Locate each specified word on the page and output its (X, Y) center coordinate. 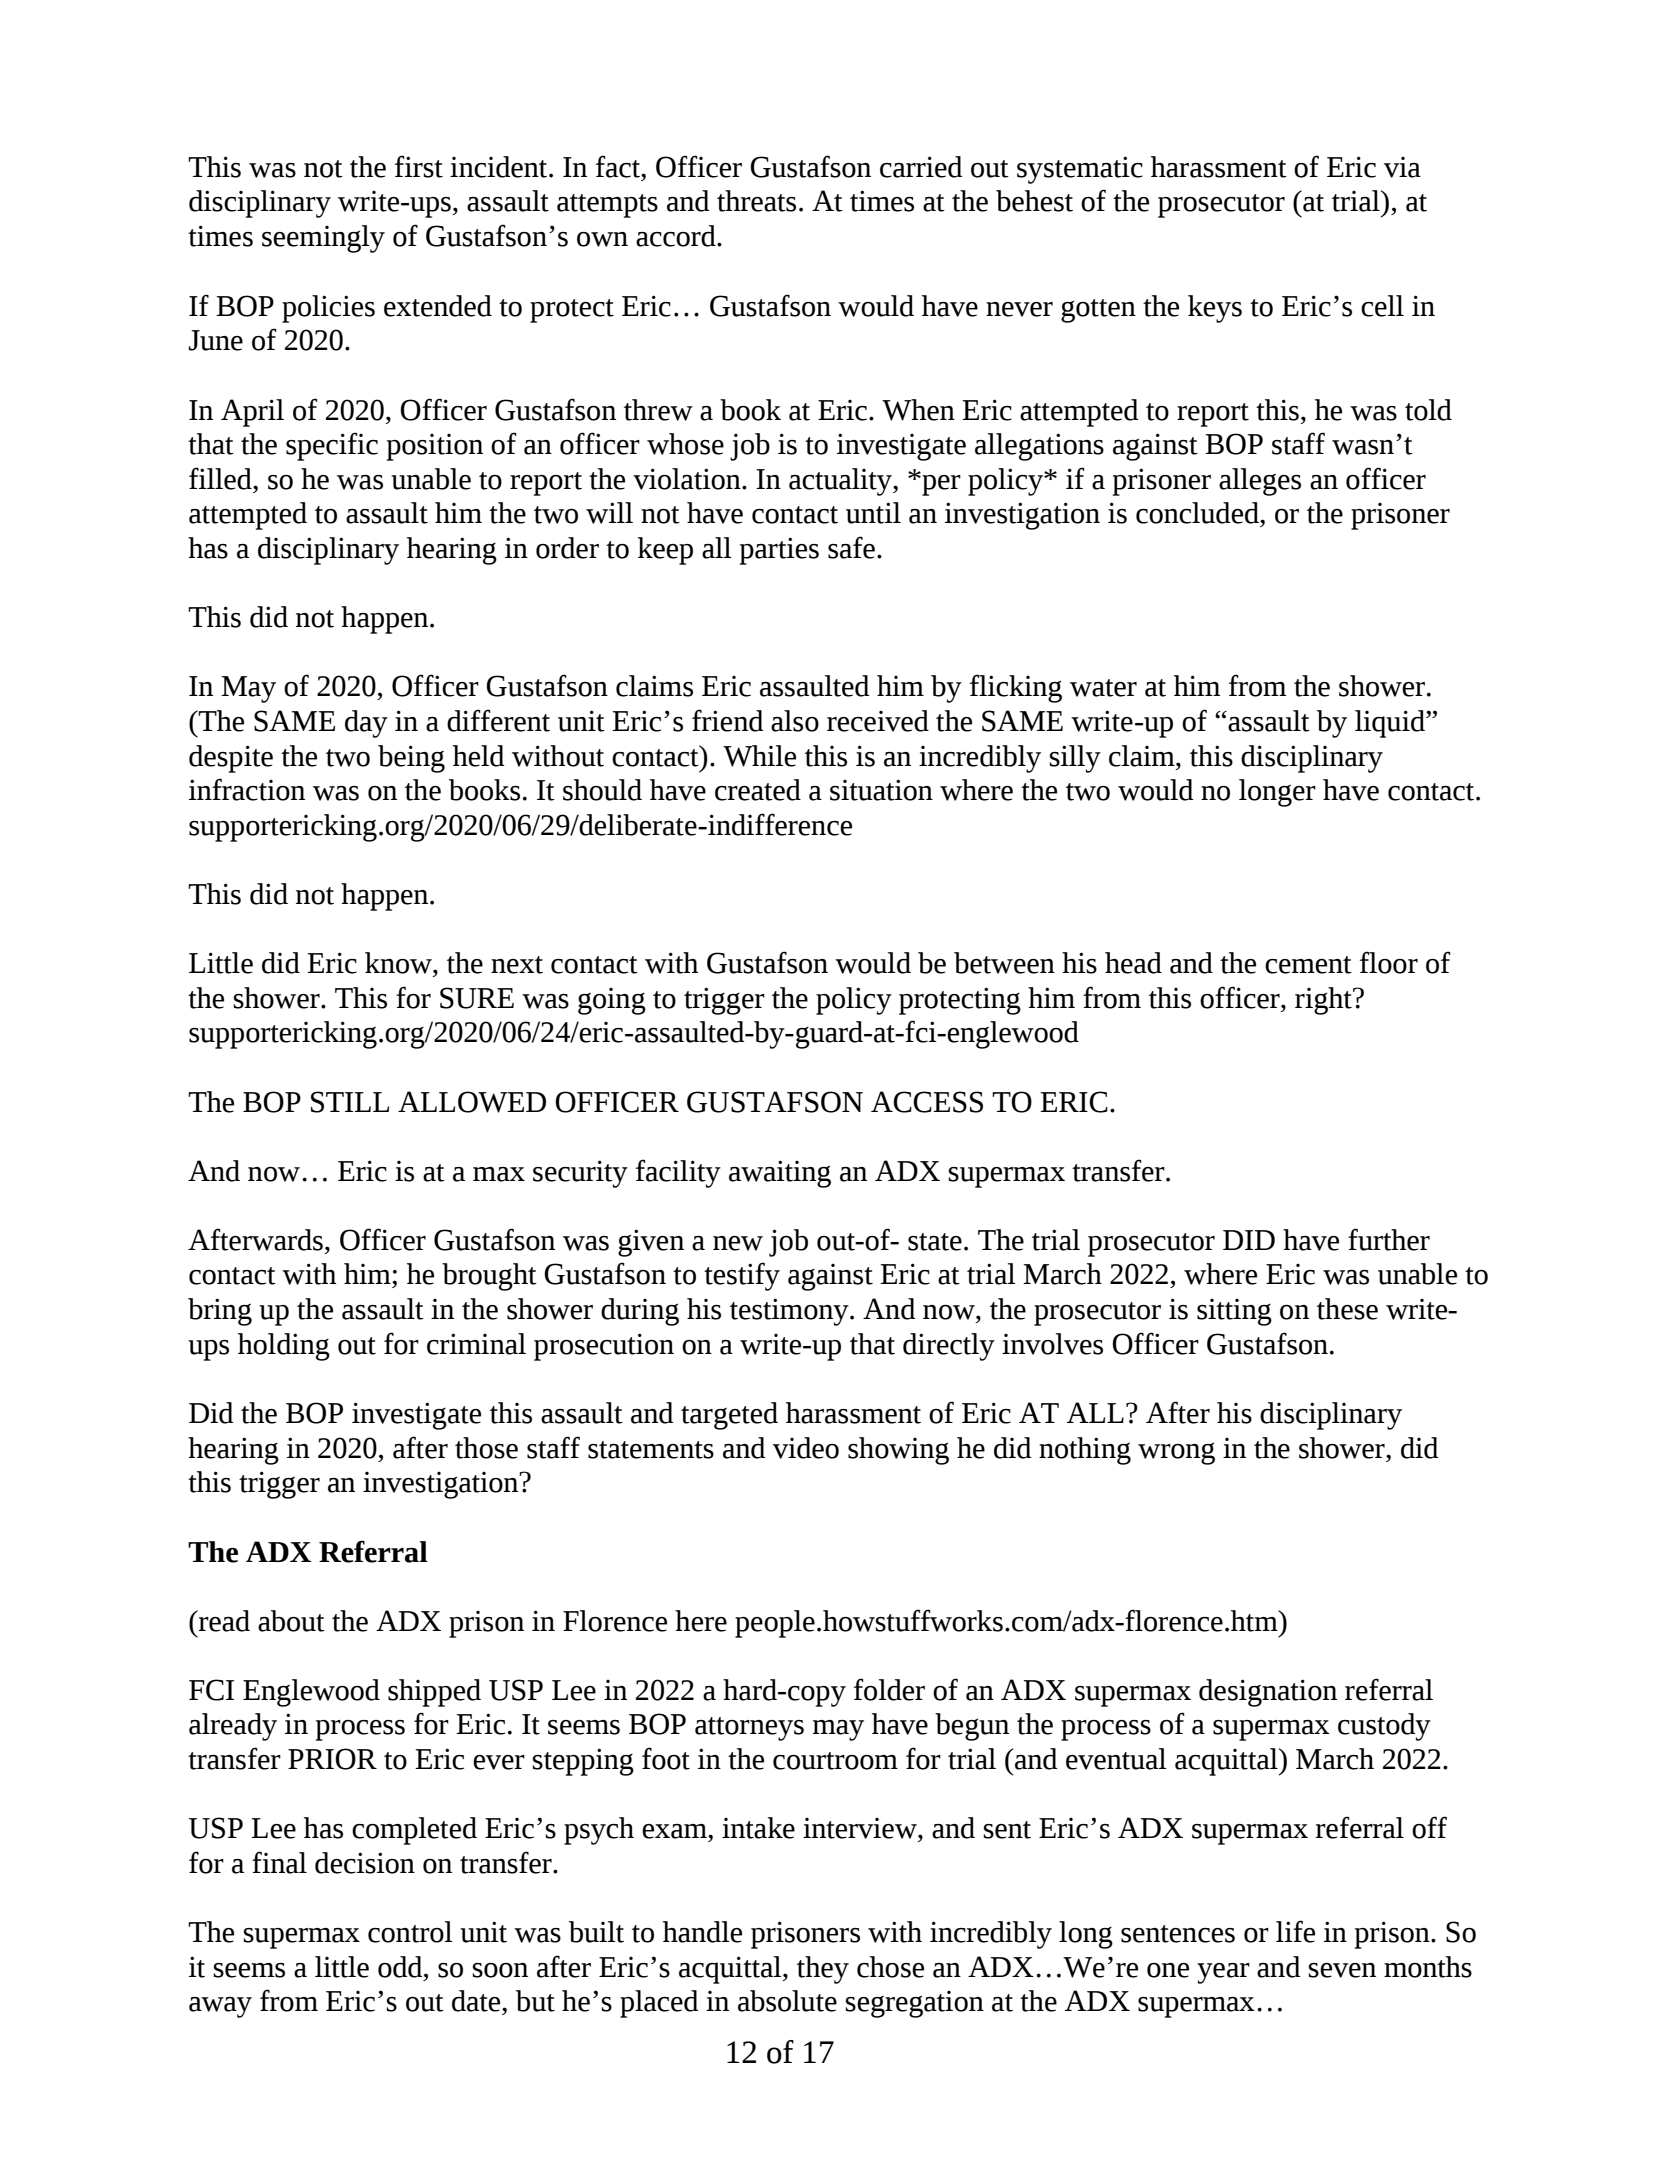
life (1295, 1931)
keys (1215, 309)
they (823, 1970)
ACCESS (927, 1102)
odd (401, 1967)
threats (756, 201)
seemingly (323, 239)
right (1324, 1001)
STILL (350, 1102)
